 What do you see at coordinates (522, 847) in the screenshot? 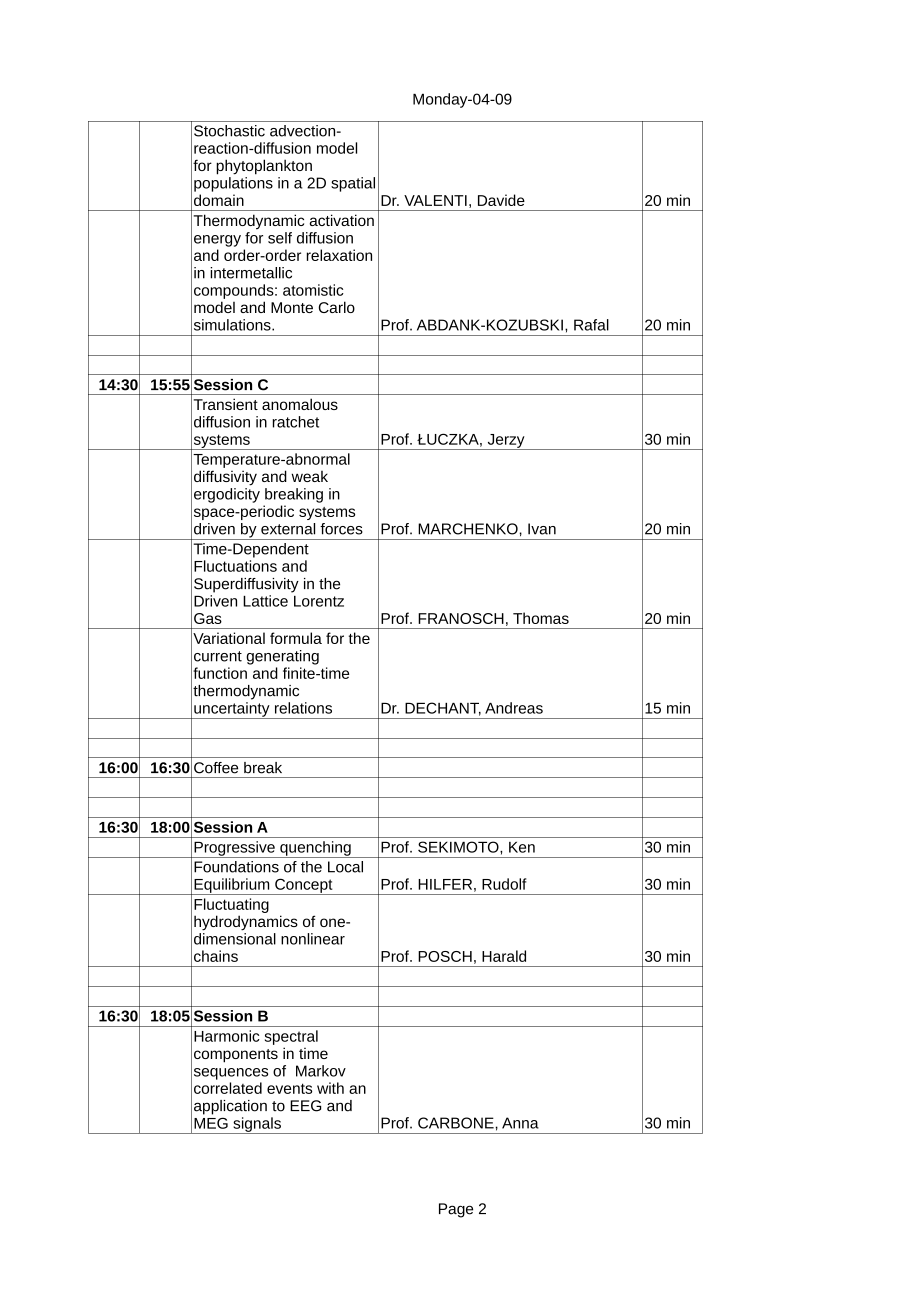
I see `Ken` at bounding box center [522, 847].
